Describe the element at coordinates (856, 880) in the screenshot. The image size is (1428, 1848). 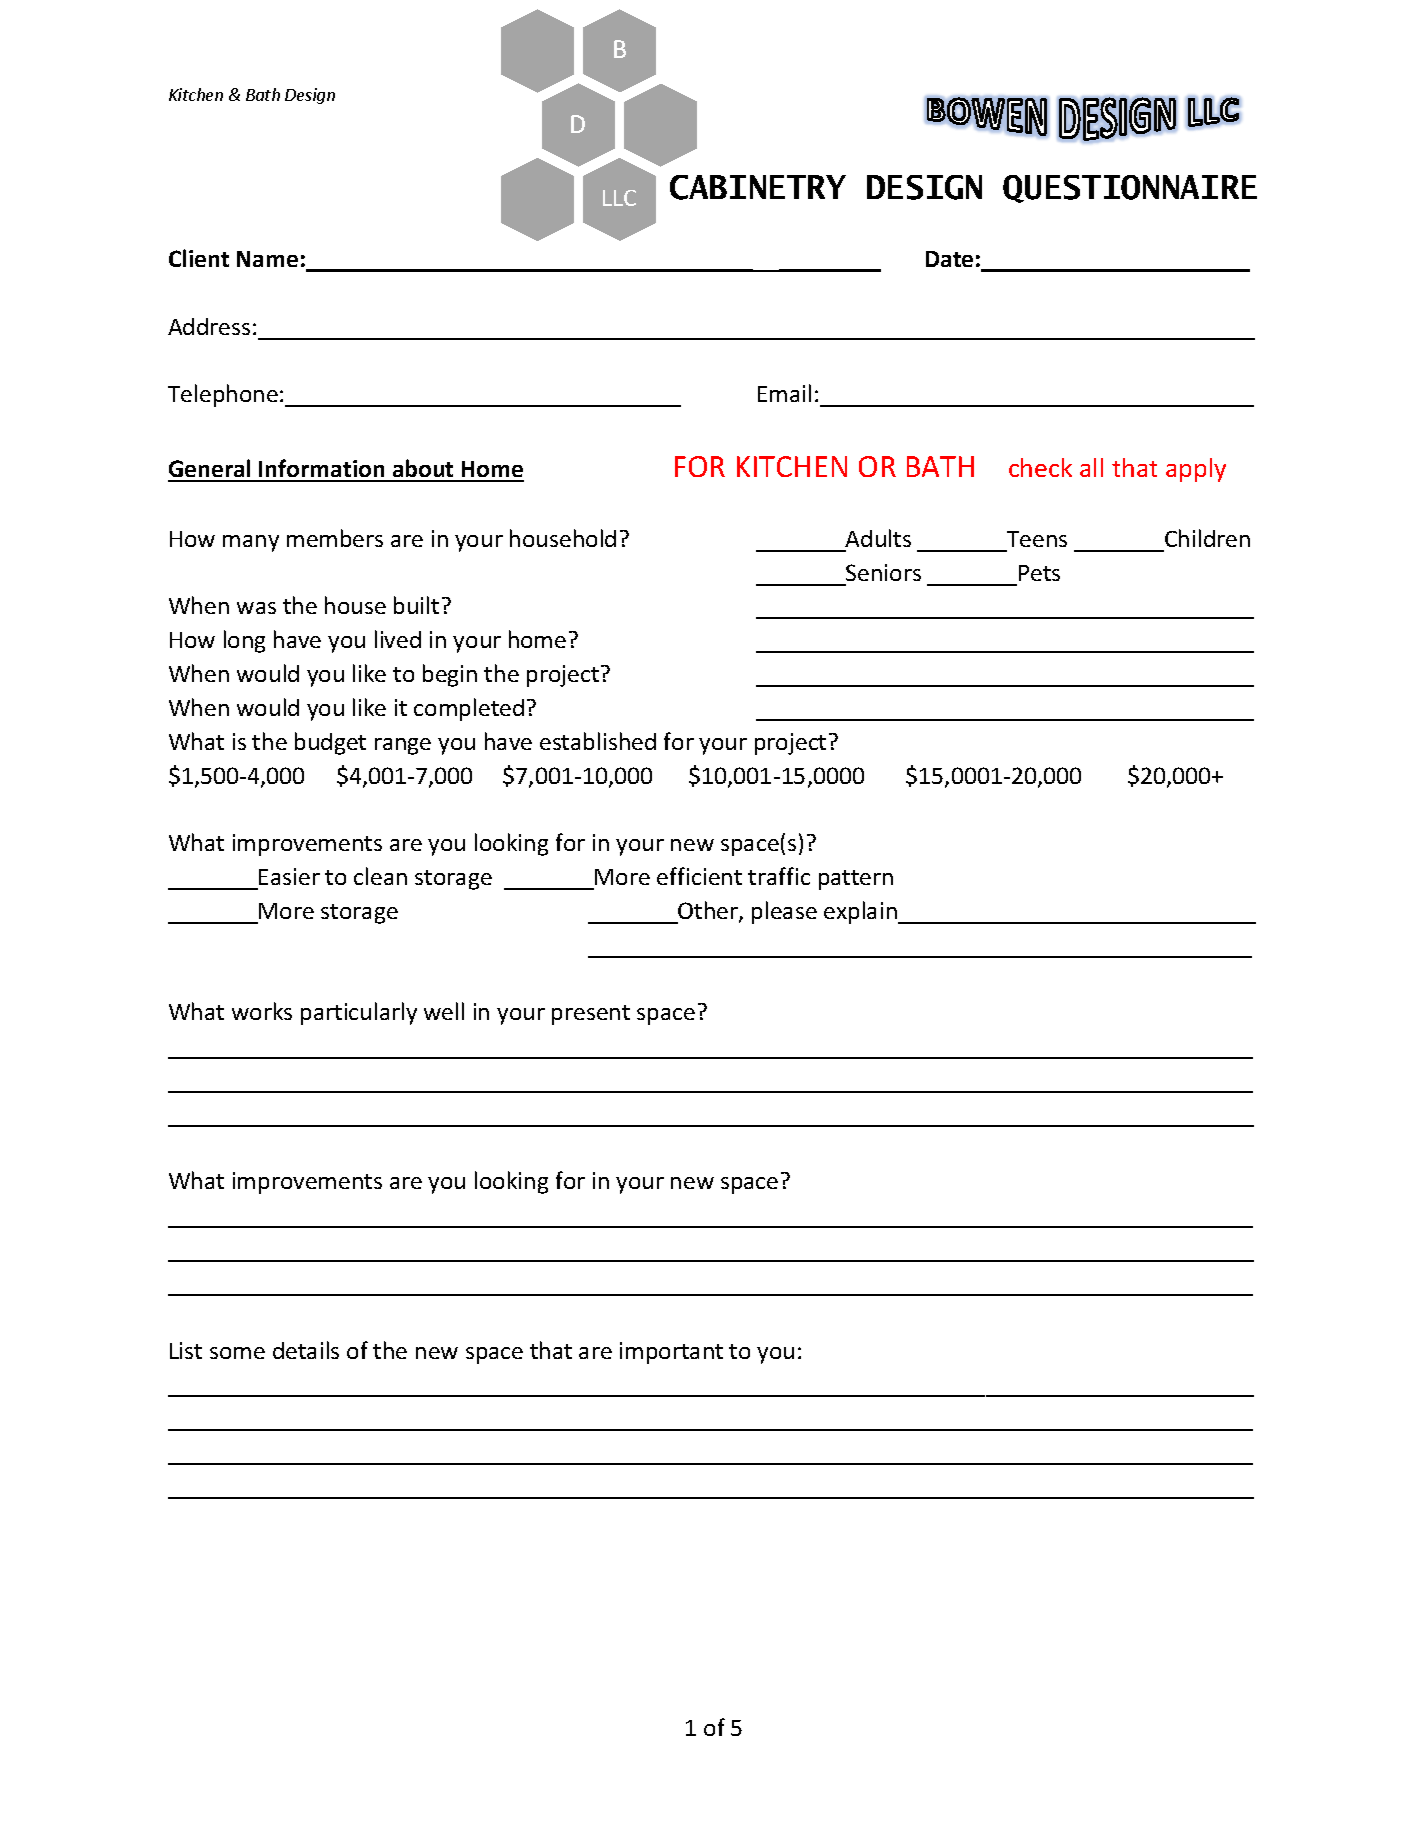
I see `pattern` at that location.
